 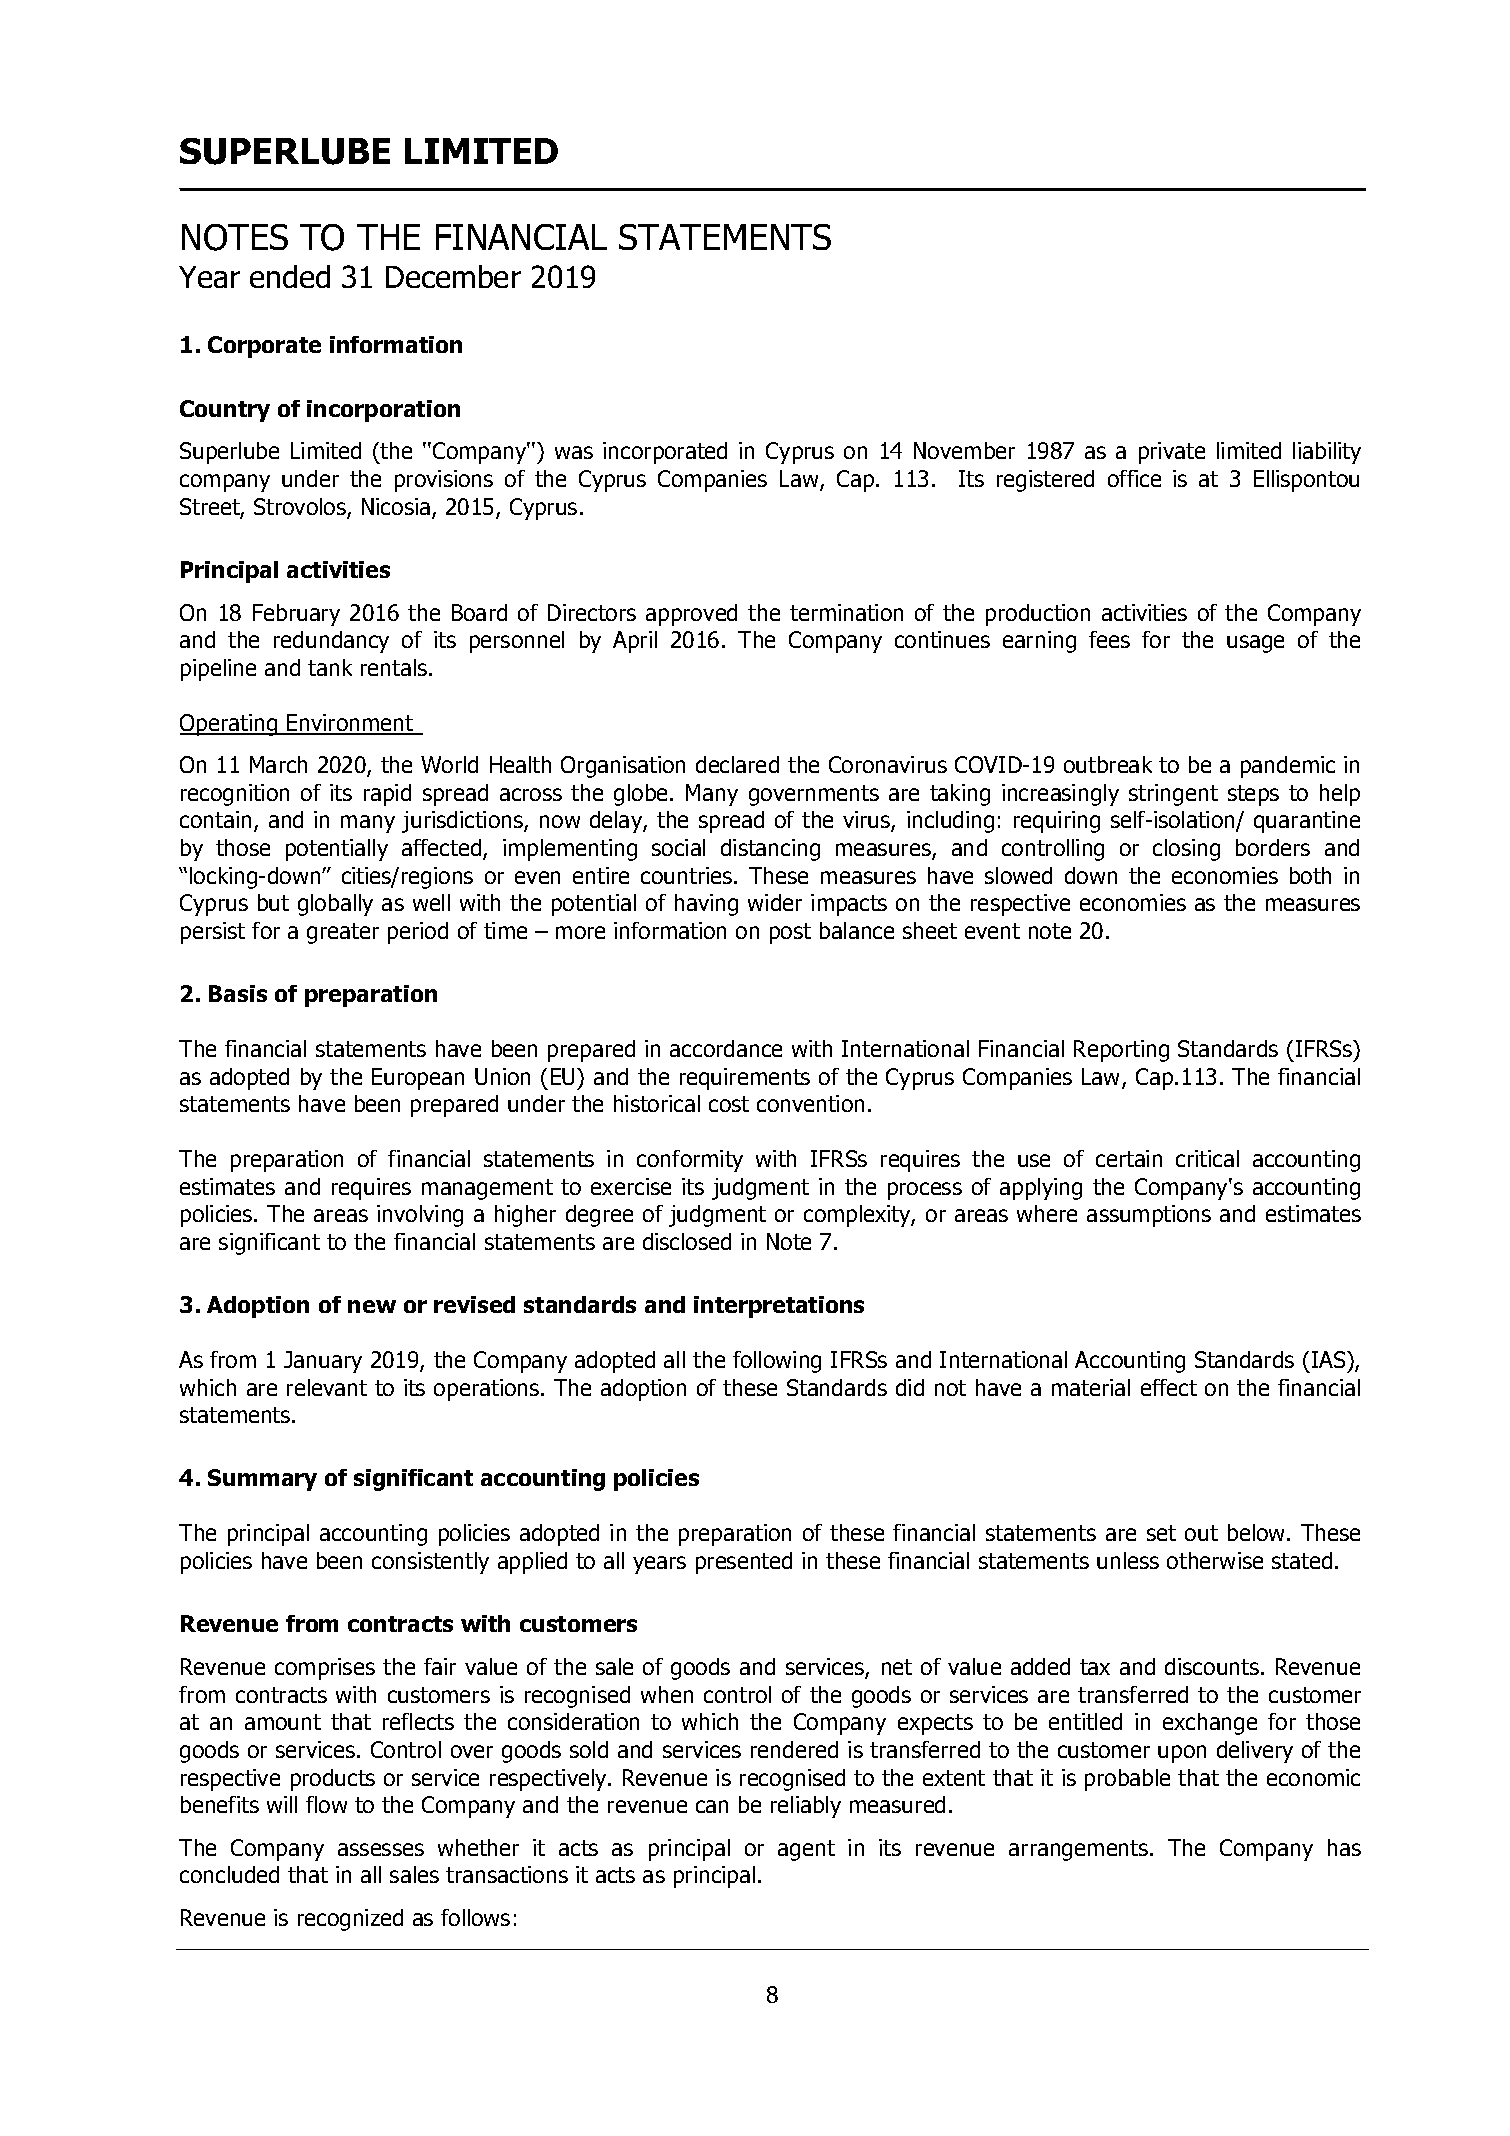 I want to click on assesses, so click(x=381, y=1849).
